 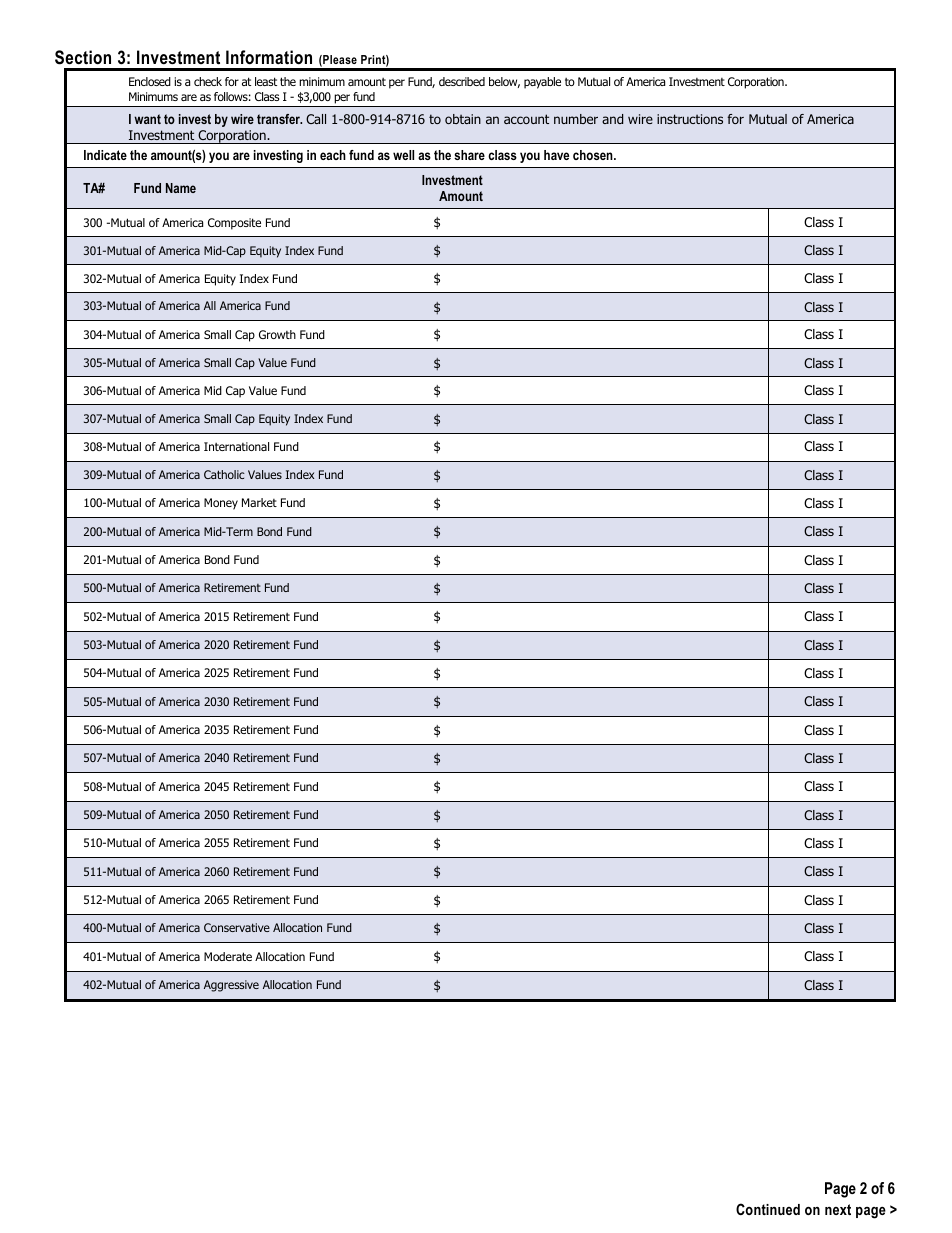 What do you see at coordinates (150, 81) in the screenshot?
I see `Enclosed` at bounding box center [150, 81].
